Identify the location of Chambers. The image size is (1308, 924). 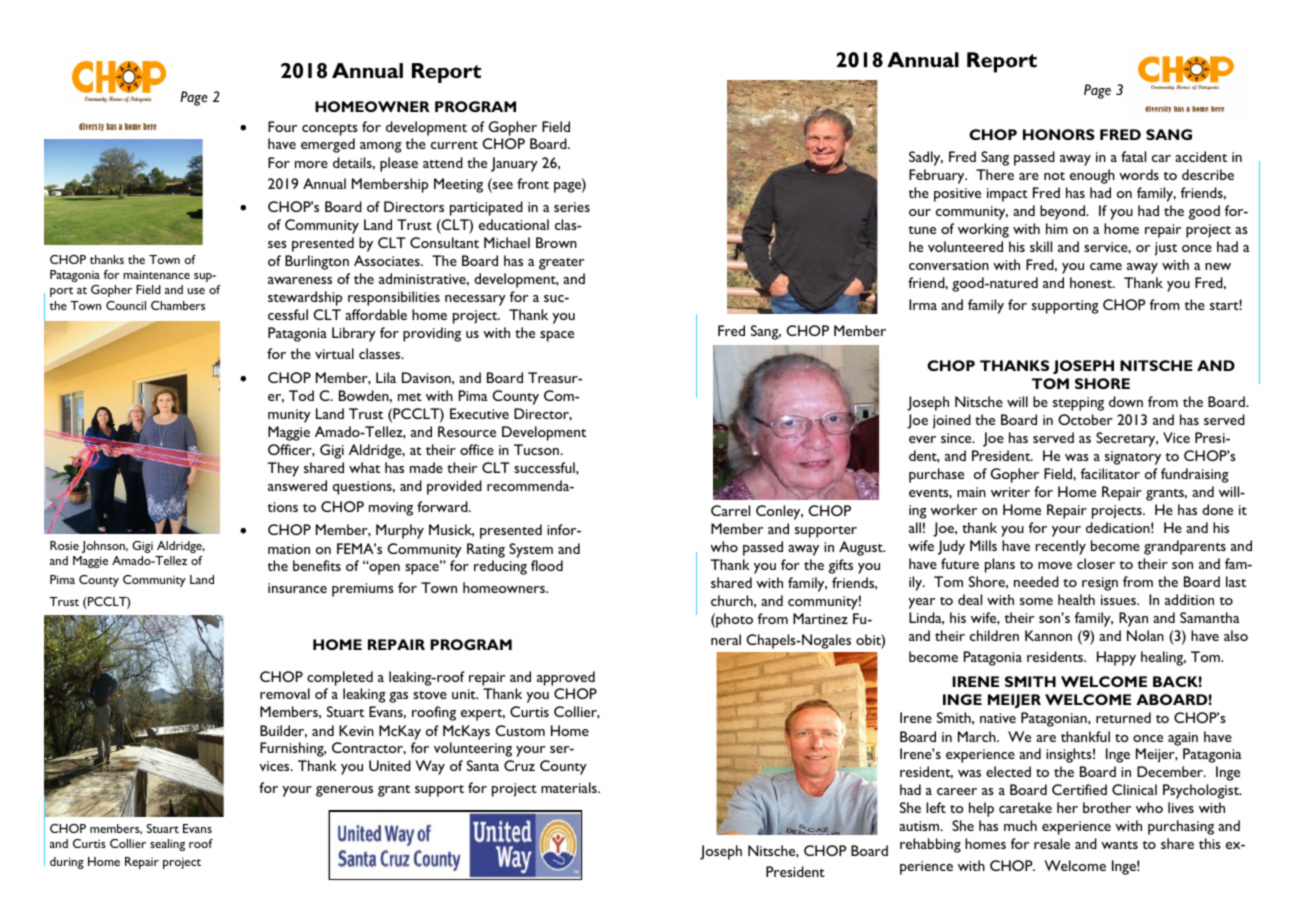
(178, 305).
